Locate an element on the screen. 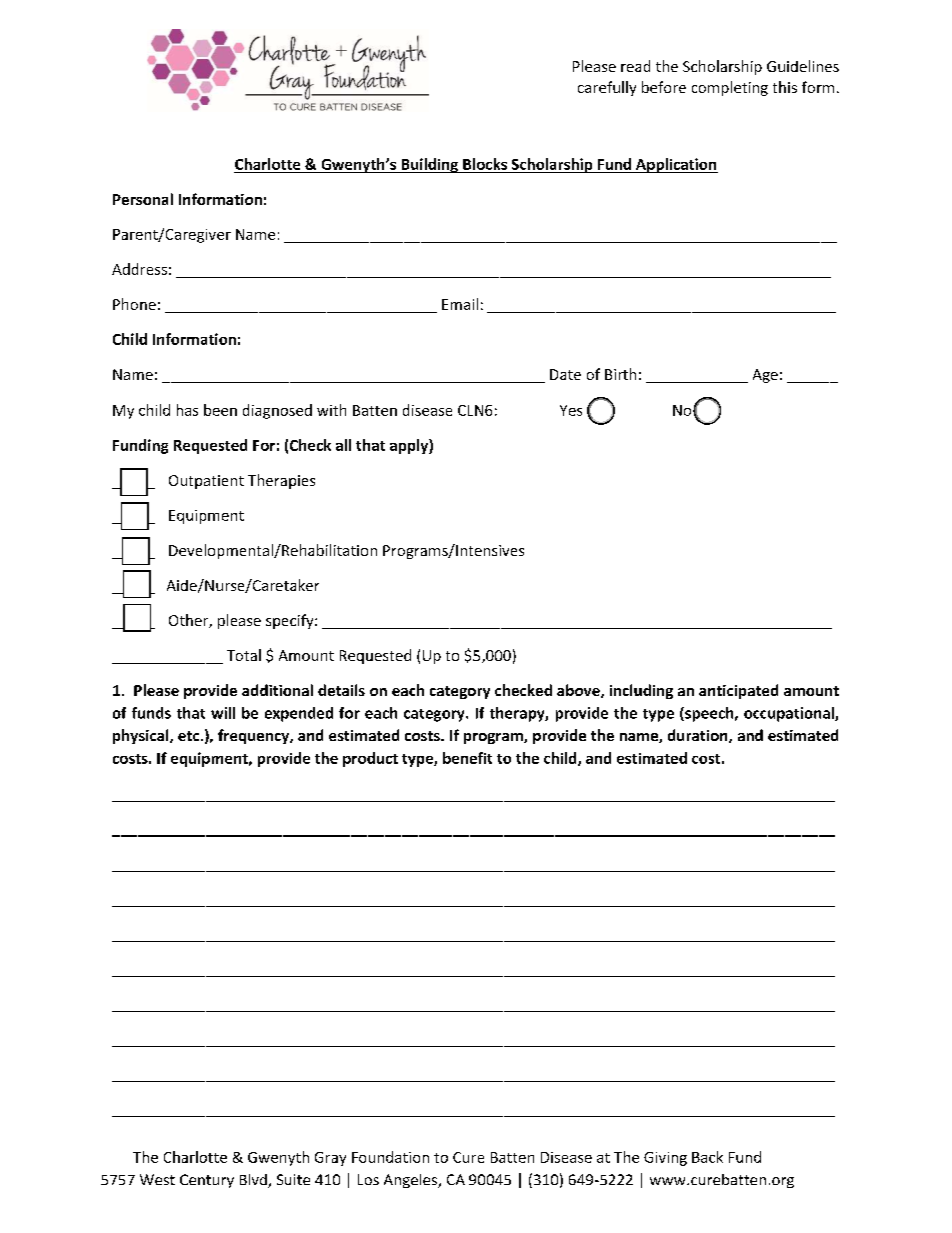 Image resolution: width=952 pixels, height=1233 pixels. Century is located at coordinates (207, 1181).
